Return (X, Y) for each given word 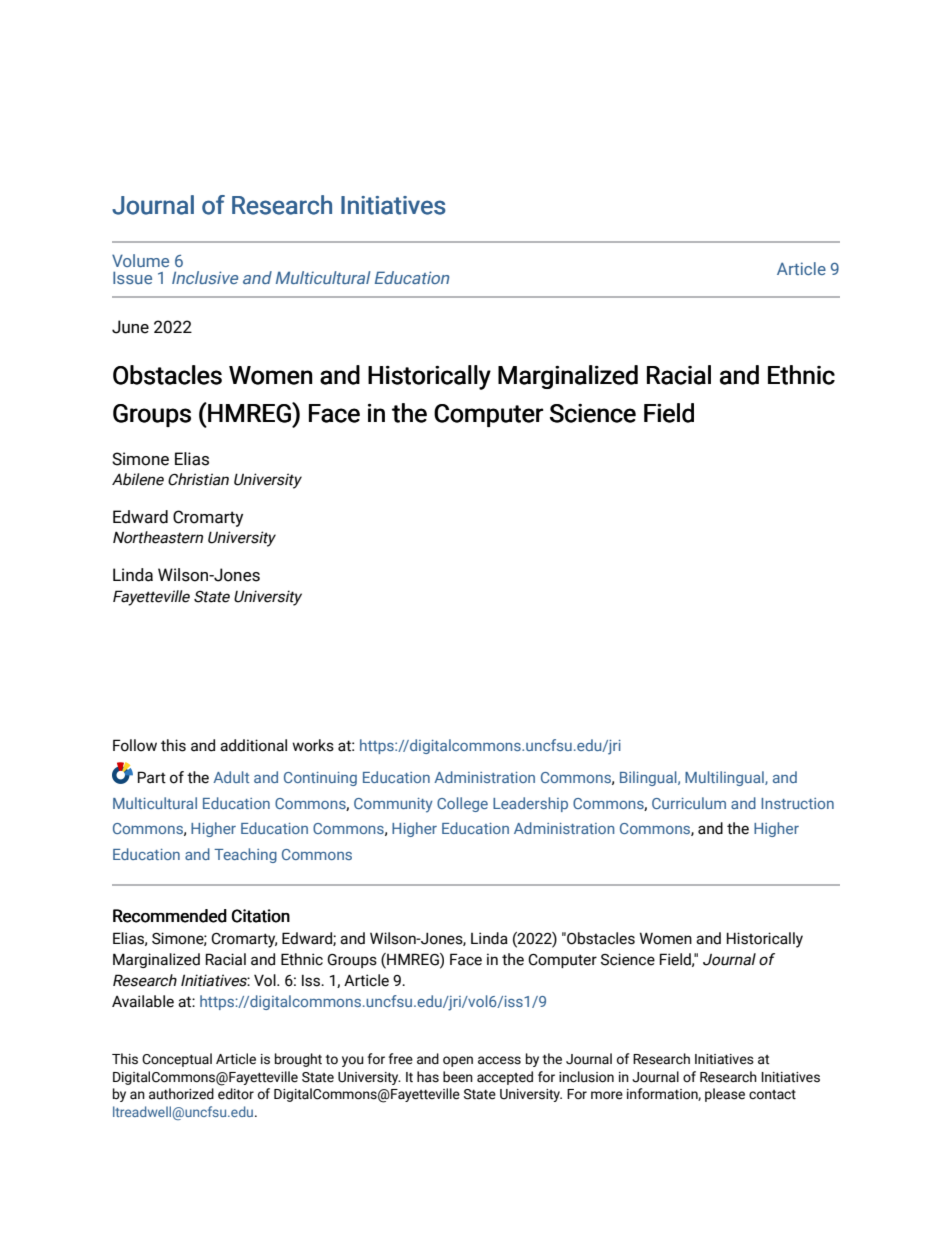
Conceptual (177, 1060)
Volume (140, 260)
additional (253, 745)
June (130, 327)
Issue (132, 277)
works (313, 745)
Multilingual (725, 778)
